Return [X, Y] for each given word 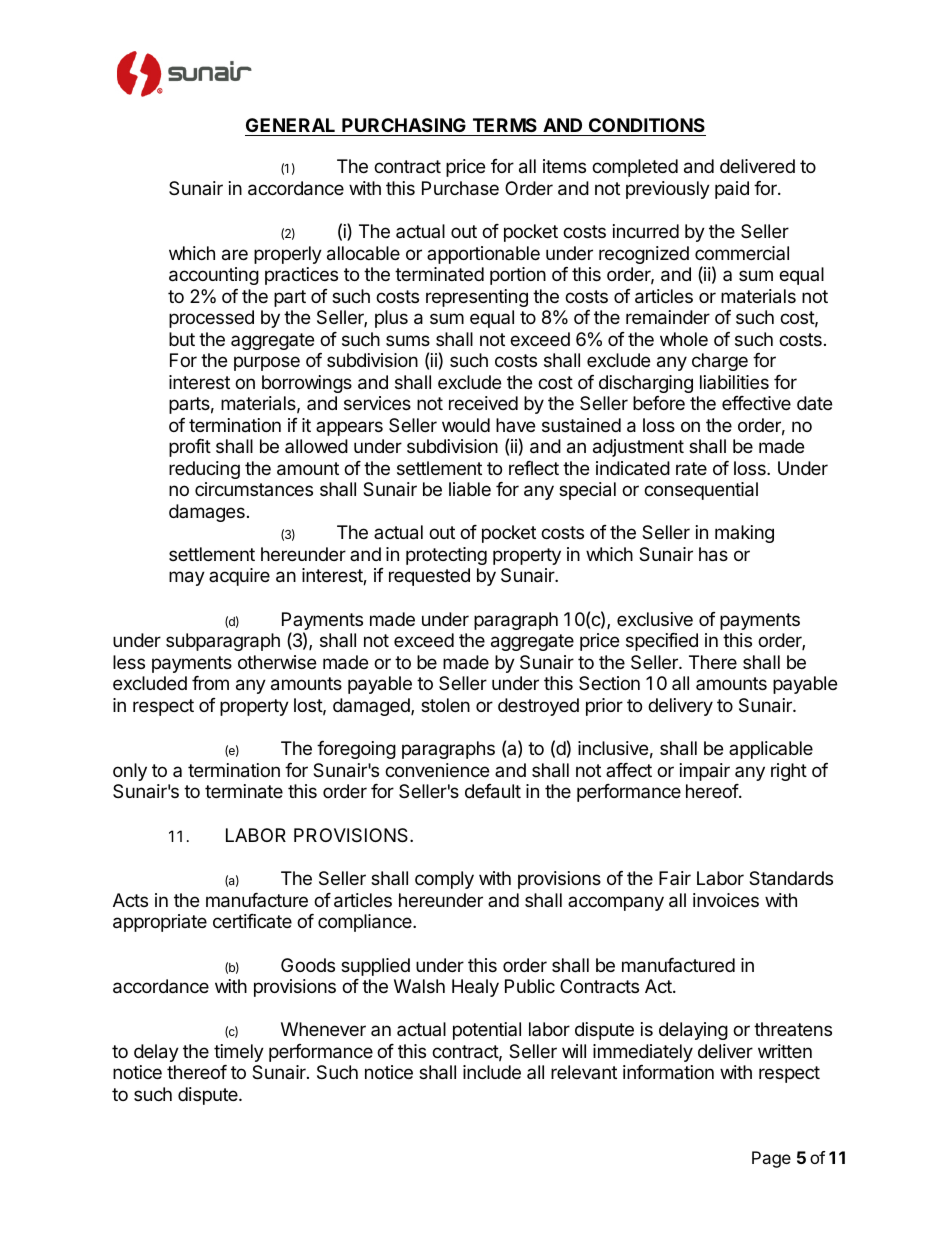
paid [732, 190]
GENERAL [290, 125]
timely [239, 1053]
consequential [701, 491]
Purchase [460, 188]
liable [470, 489]
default [493, 791]
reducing [204, 470]
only [130, 772]
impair [705, 772]
